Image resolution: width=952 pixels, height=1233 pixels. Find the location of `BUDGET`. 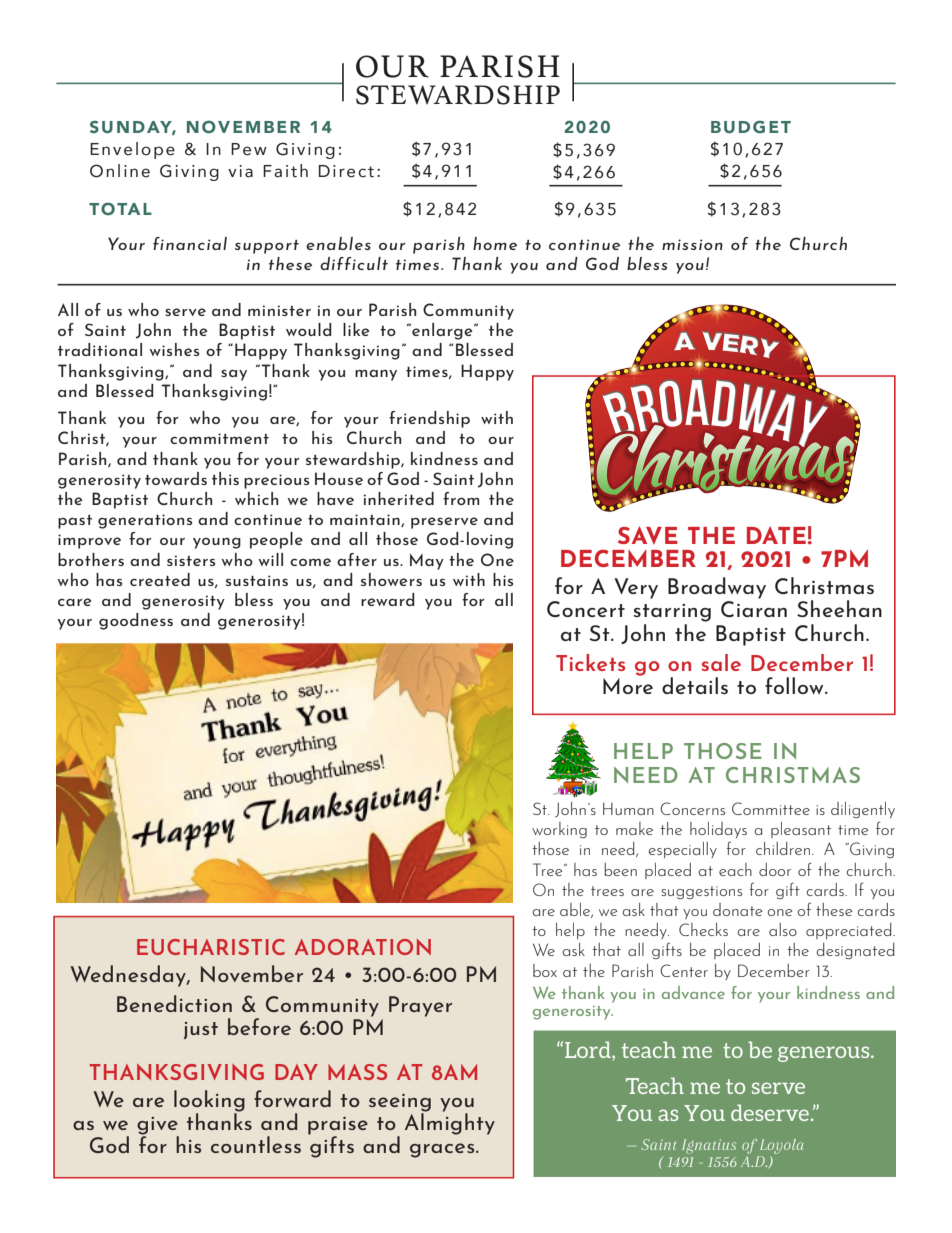

BUDGET is located at coordinates (751, 126).
